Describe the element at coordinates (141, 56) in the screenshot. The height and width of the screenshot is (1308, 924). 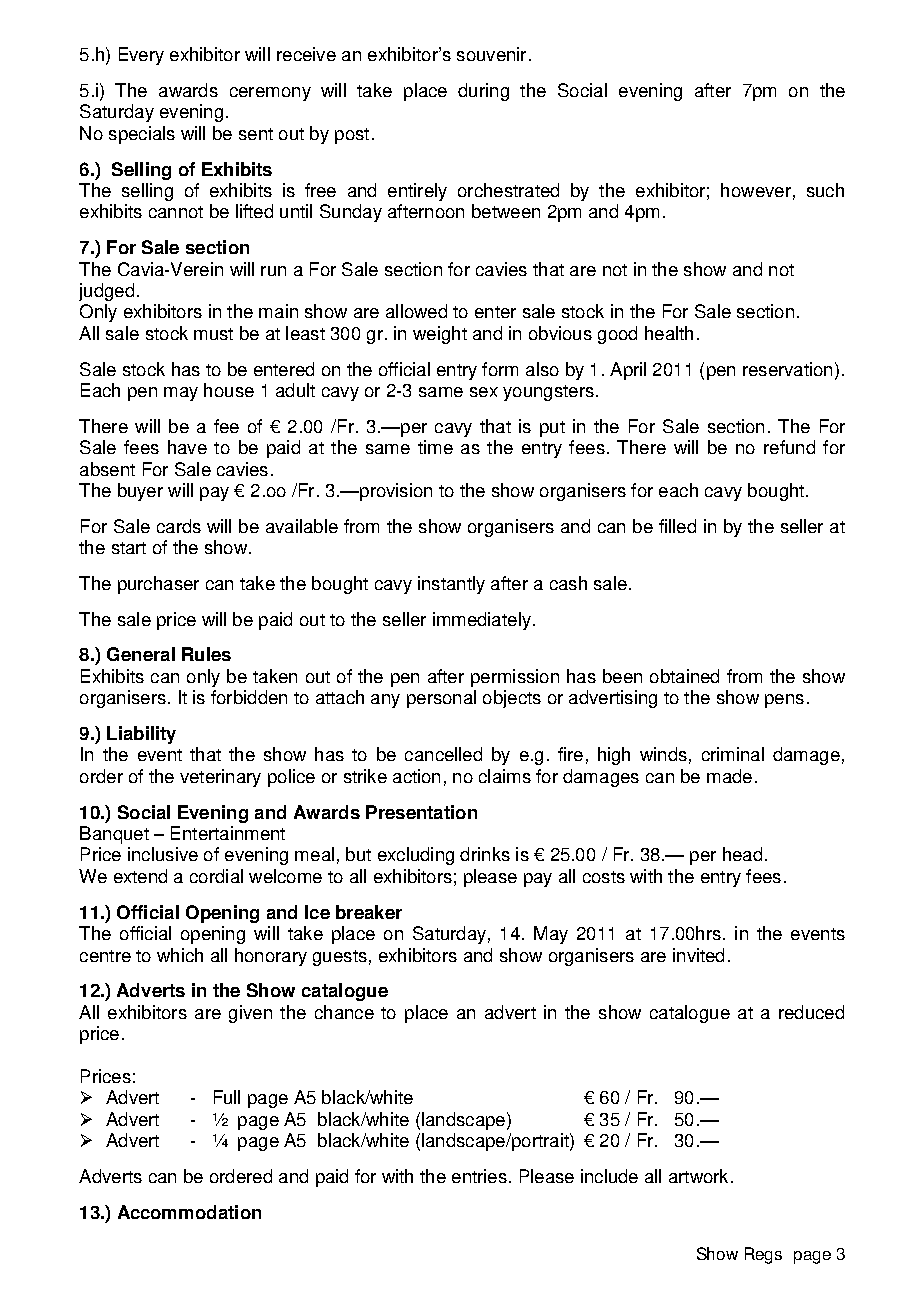
I see `Every` at that location.
